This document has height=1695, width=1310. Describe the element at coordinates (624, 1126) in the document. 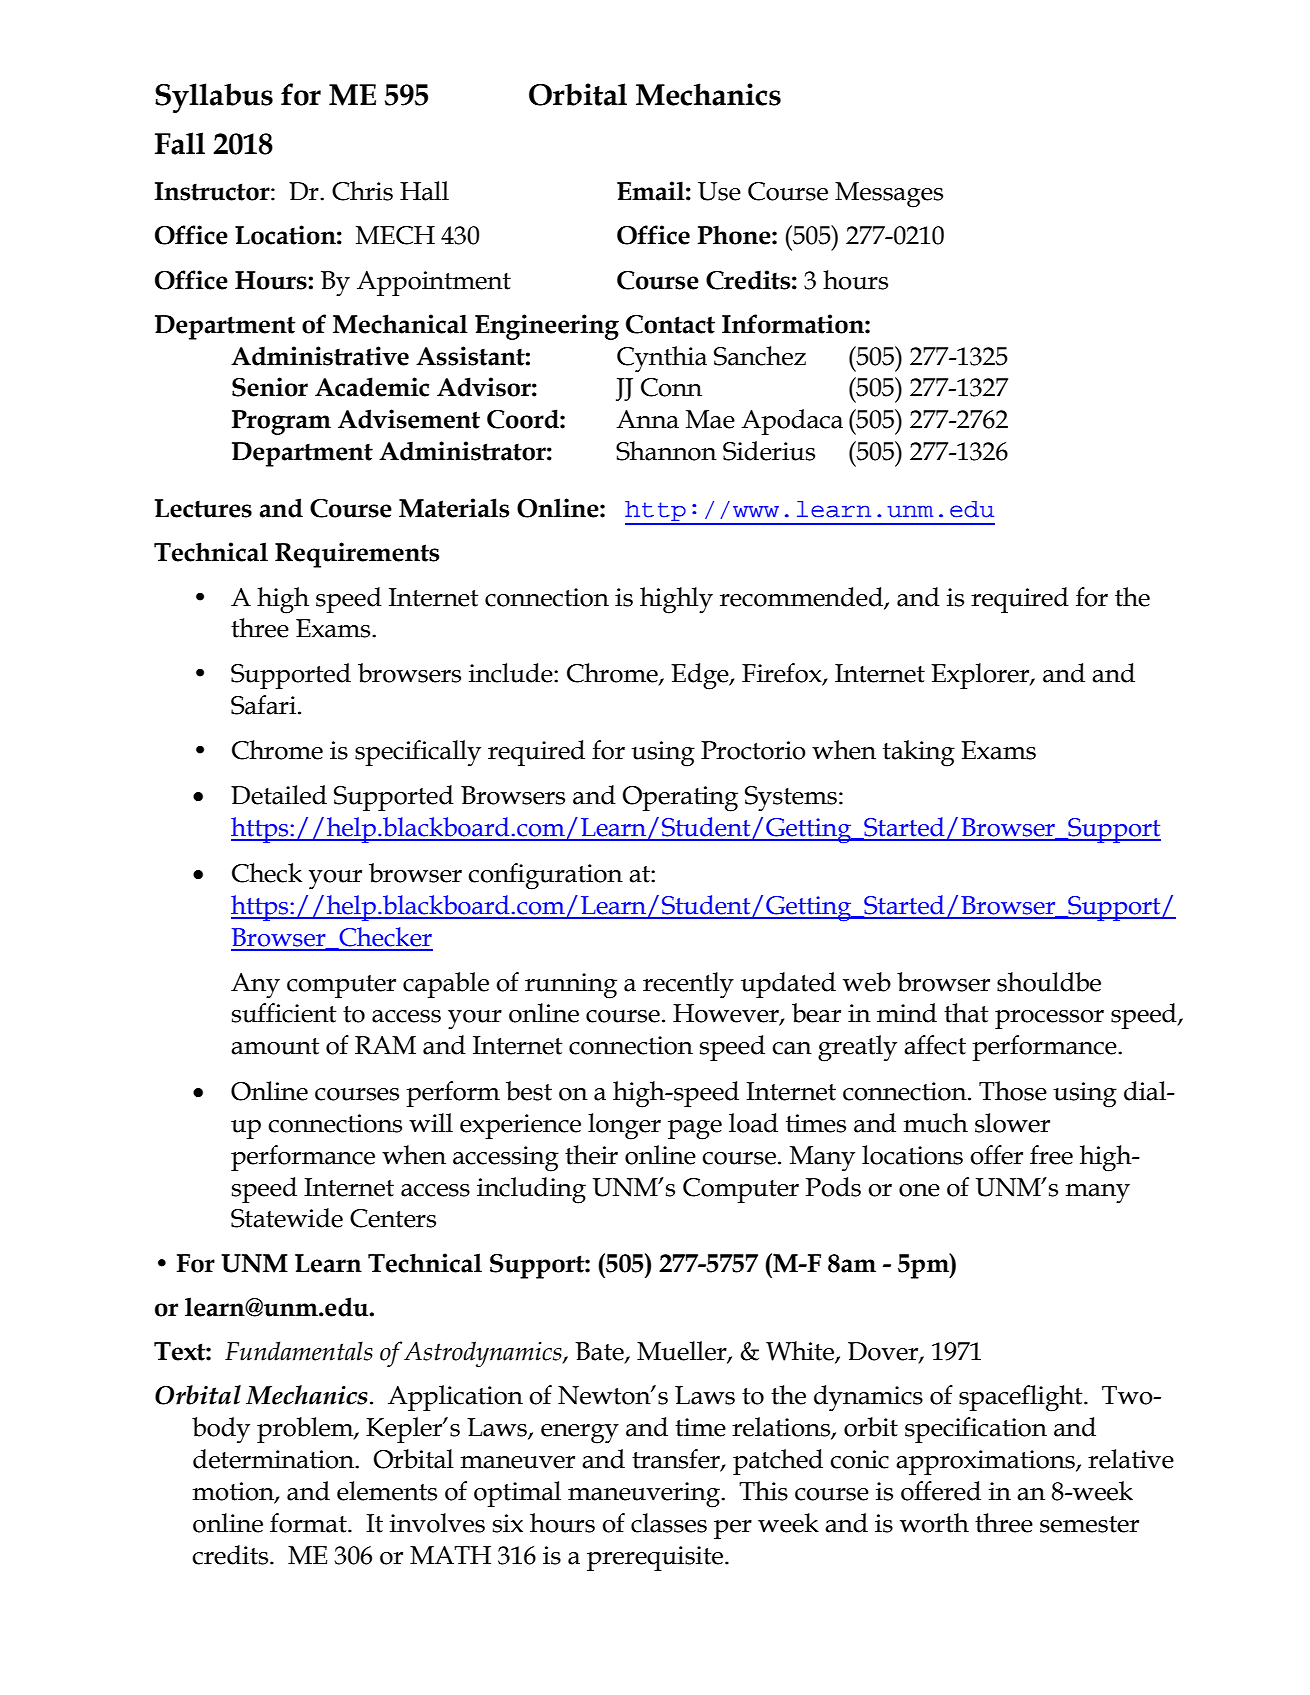

I see `longer` at that location.
